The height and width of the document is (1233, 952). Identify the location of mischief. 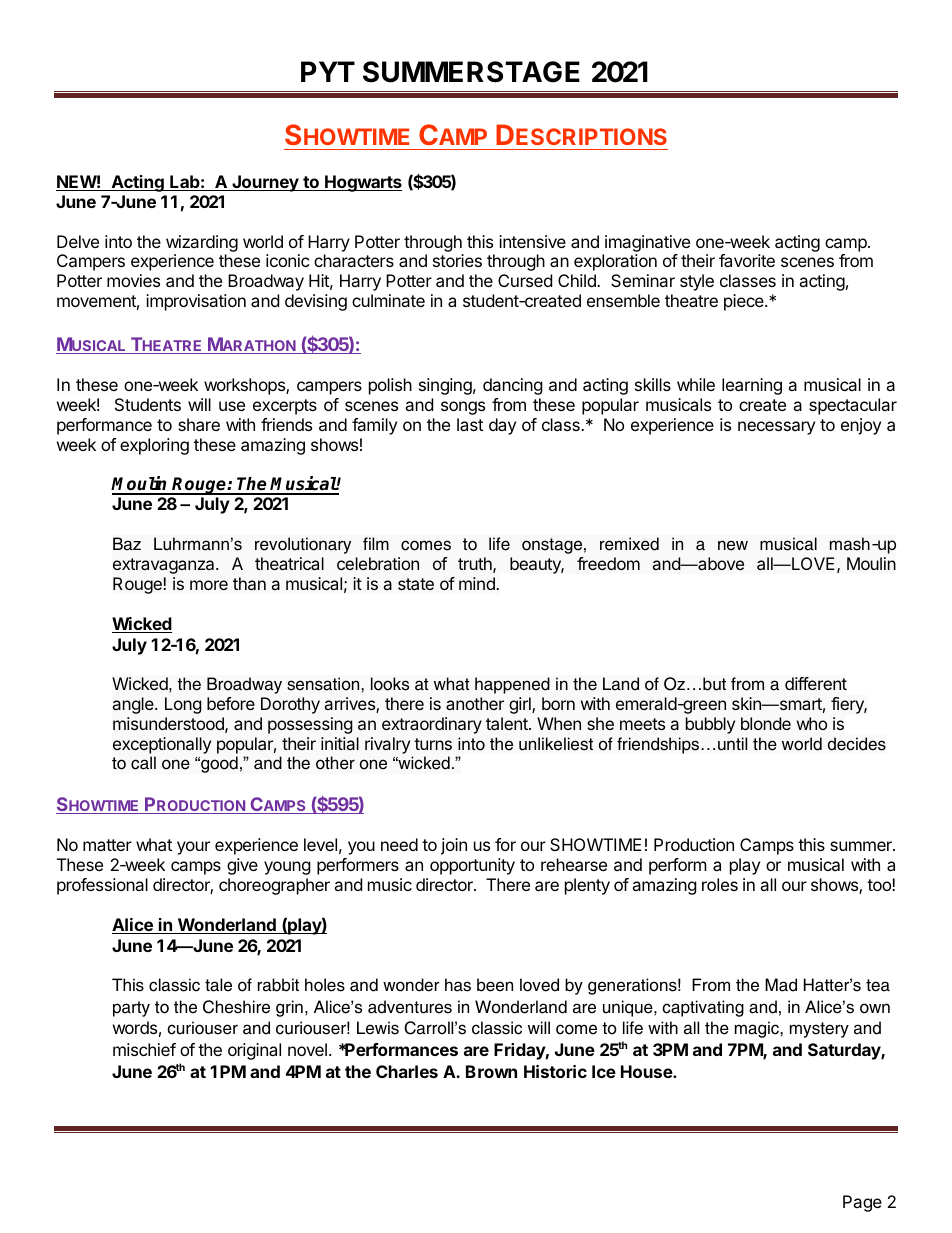
(144, 1049).
